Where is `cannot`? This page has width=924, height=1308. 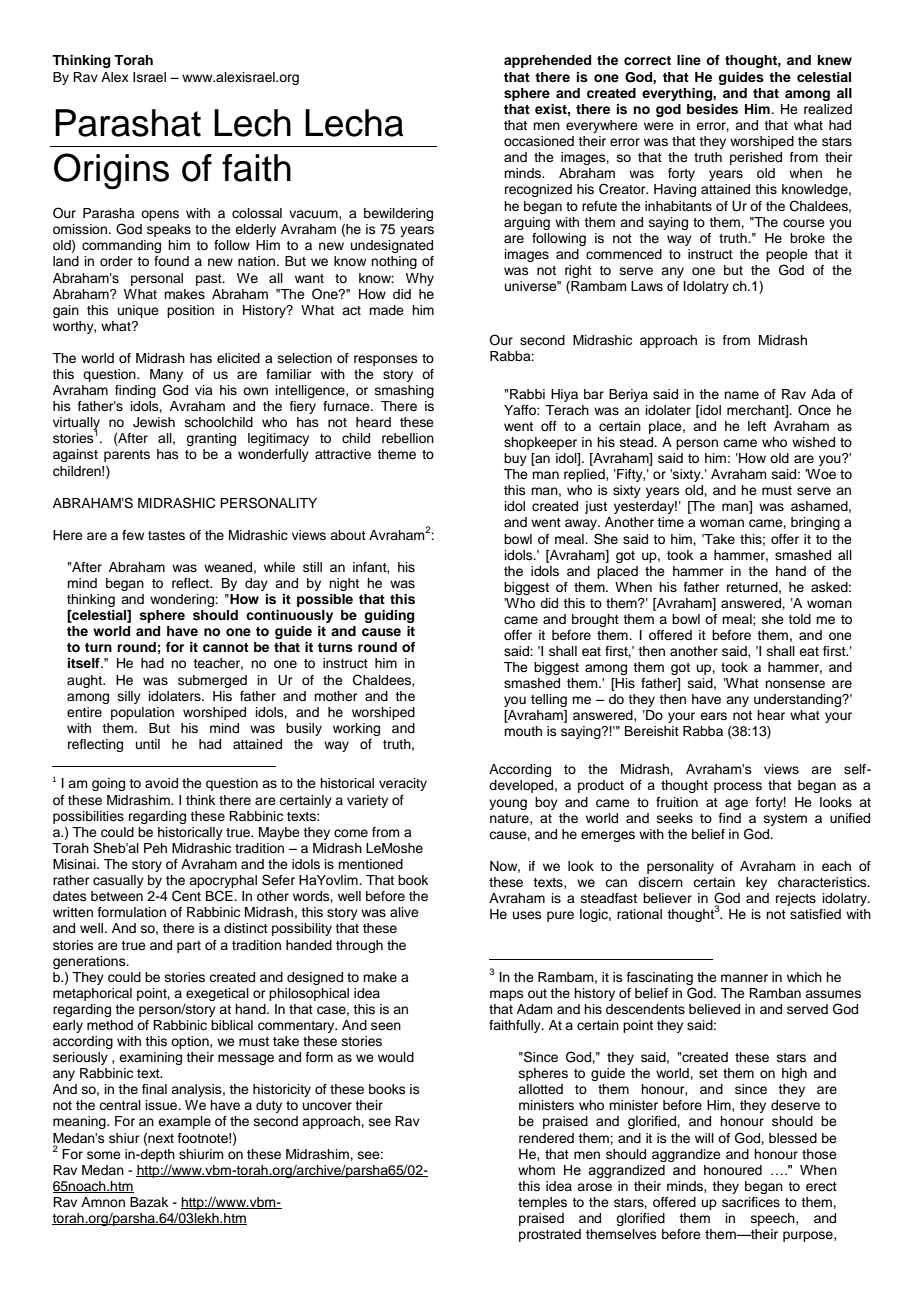 cannot is located at coordinates (226, 647).
